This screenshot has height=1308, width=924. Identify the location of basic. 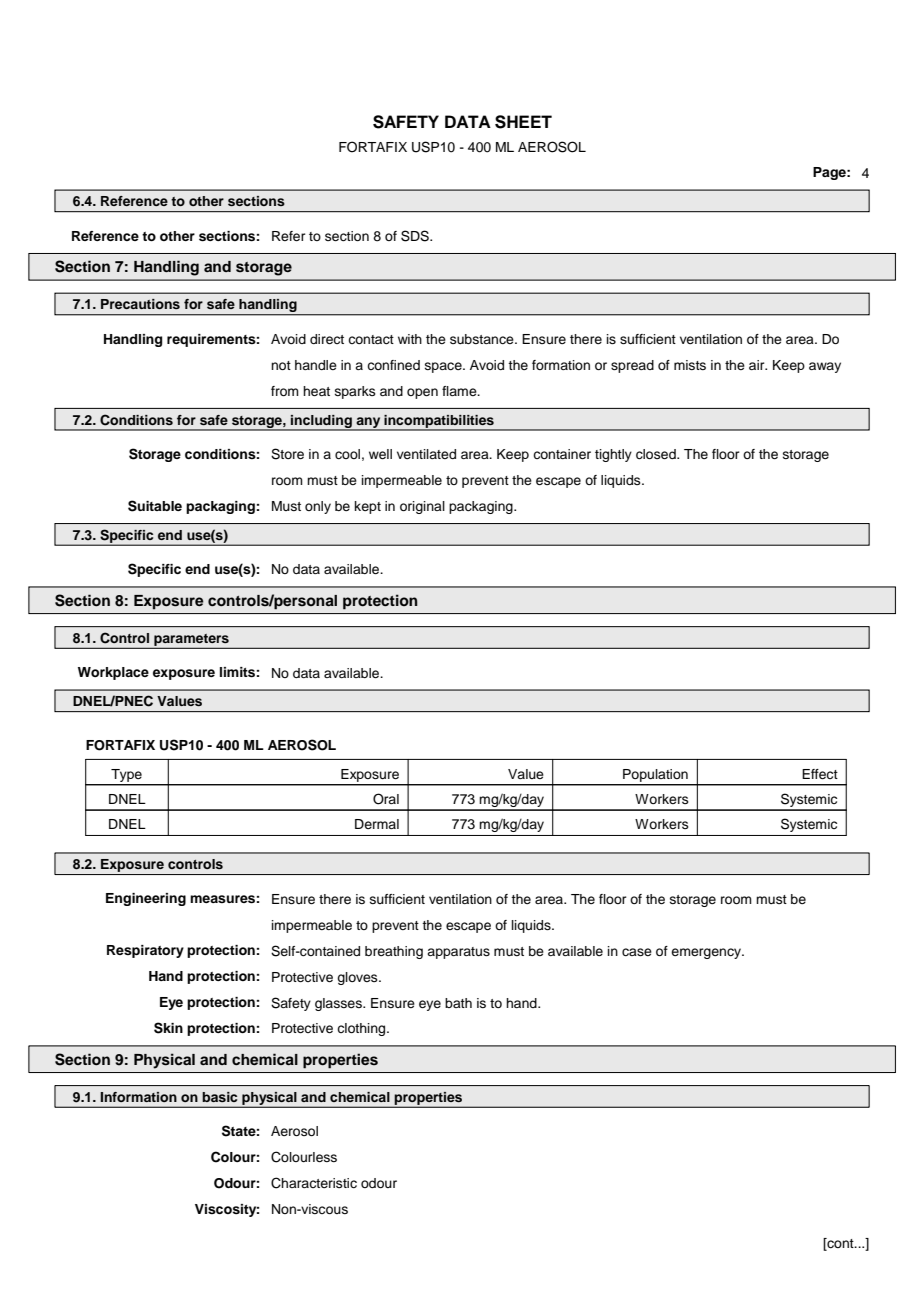
(219, 1097).
